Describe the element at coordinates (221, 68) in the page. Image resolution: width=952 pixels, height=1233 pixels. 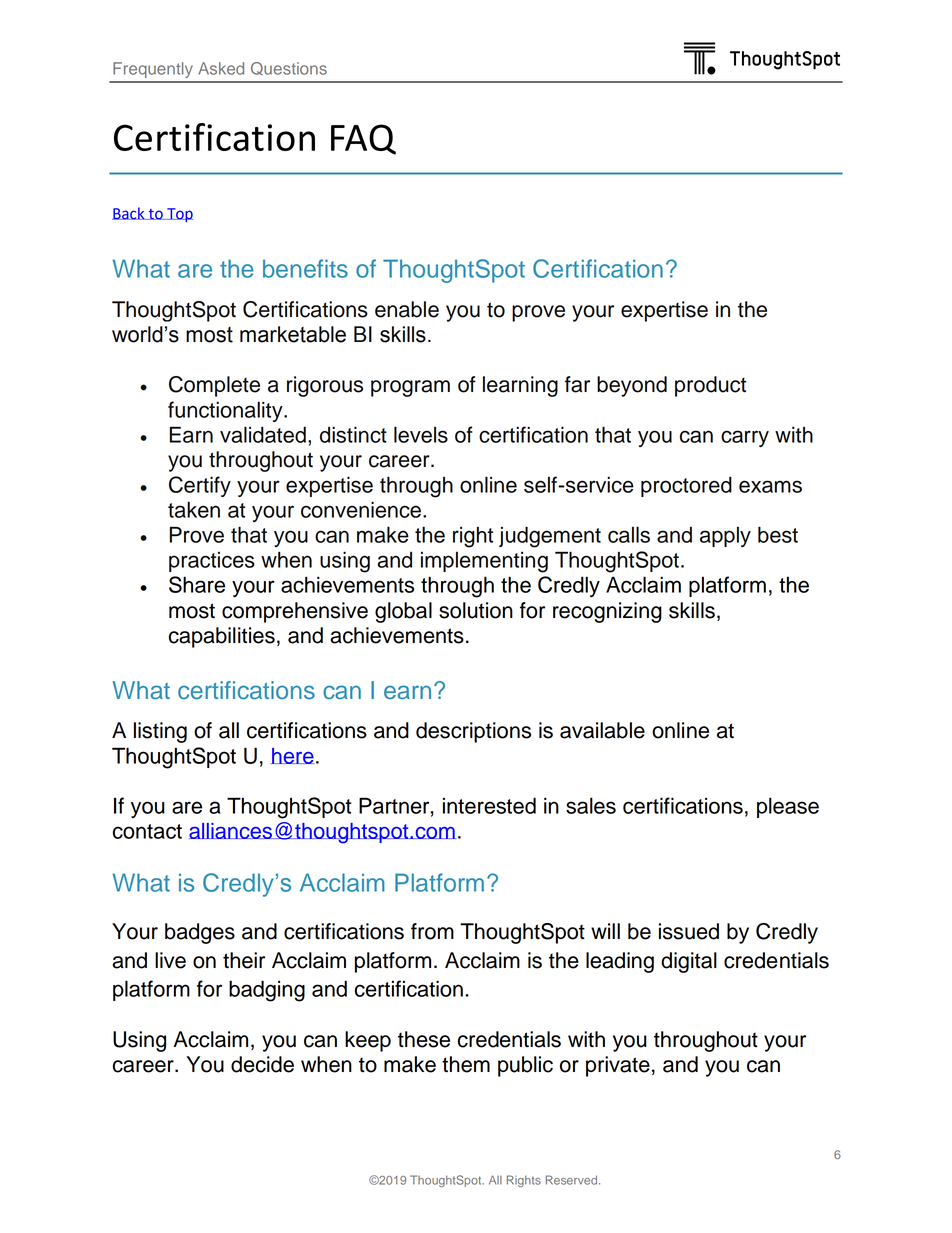
I see `Asked` at that location.
